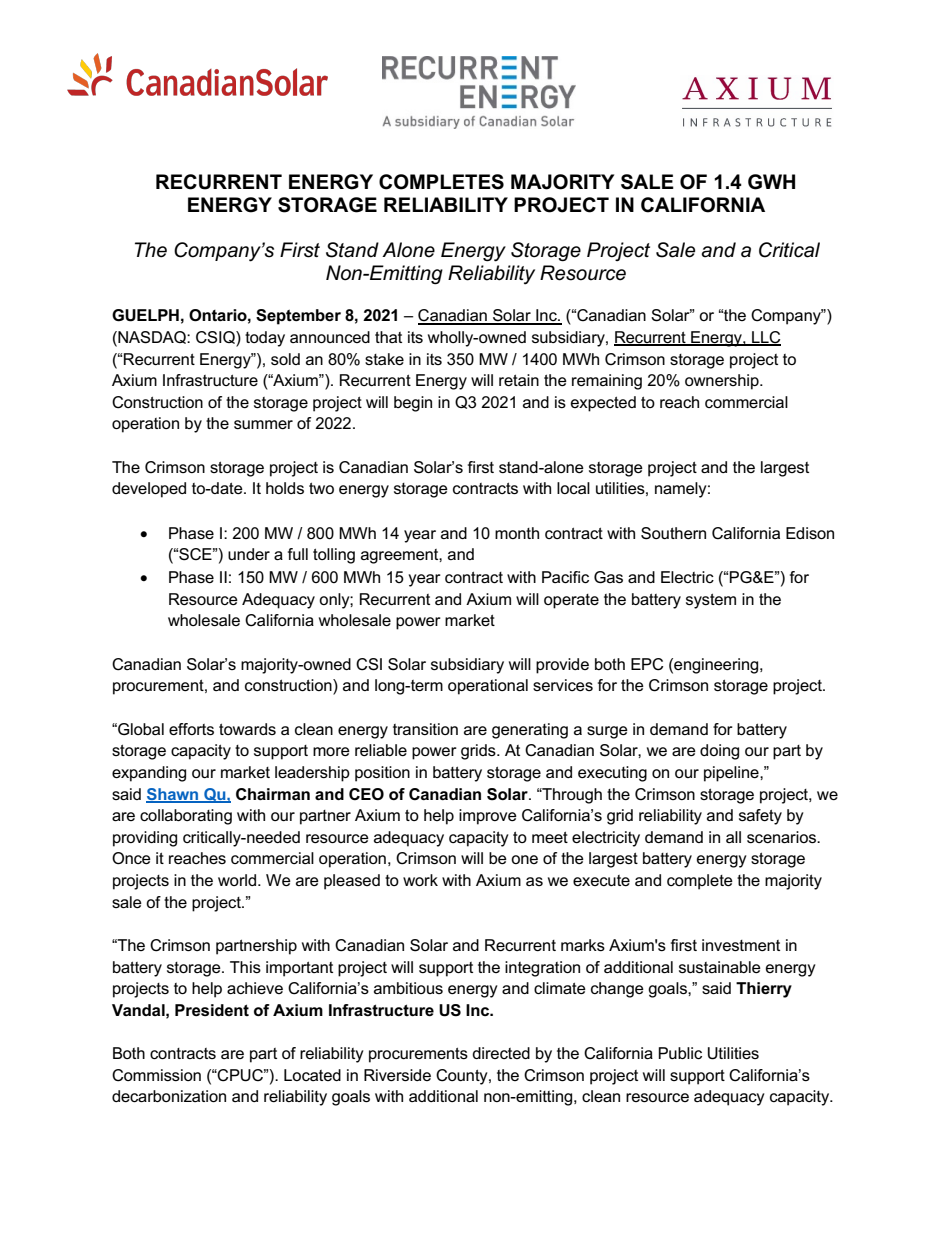 The height and width of the document is (1233, 952). I want to click on Shawn, so click(173, 795).
